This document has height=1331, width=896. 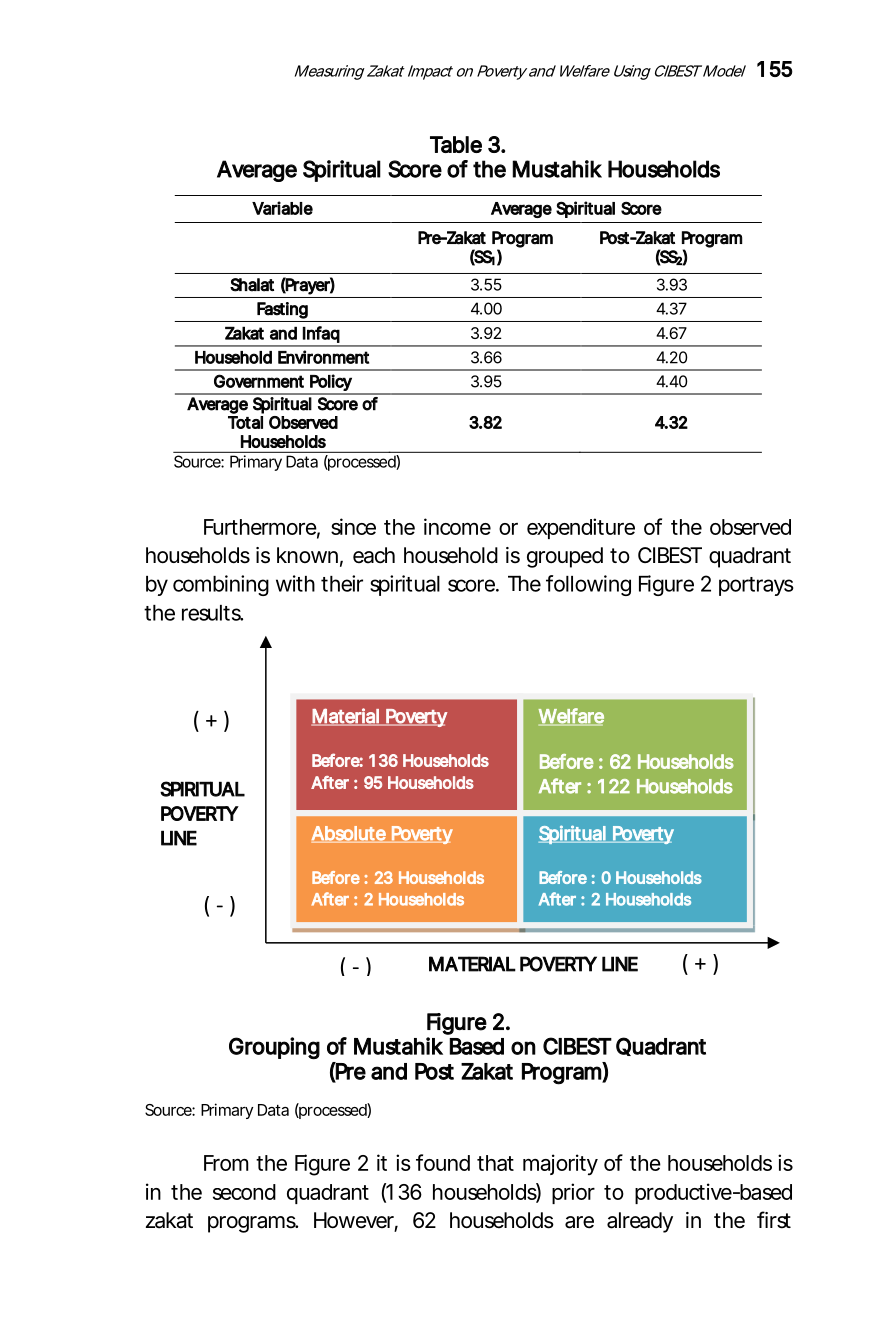 I want to click on Government, so click(x=259, y=381).
